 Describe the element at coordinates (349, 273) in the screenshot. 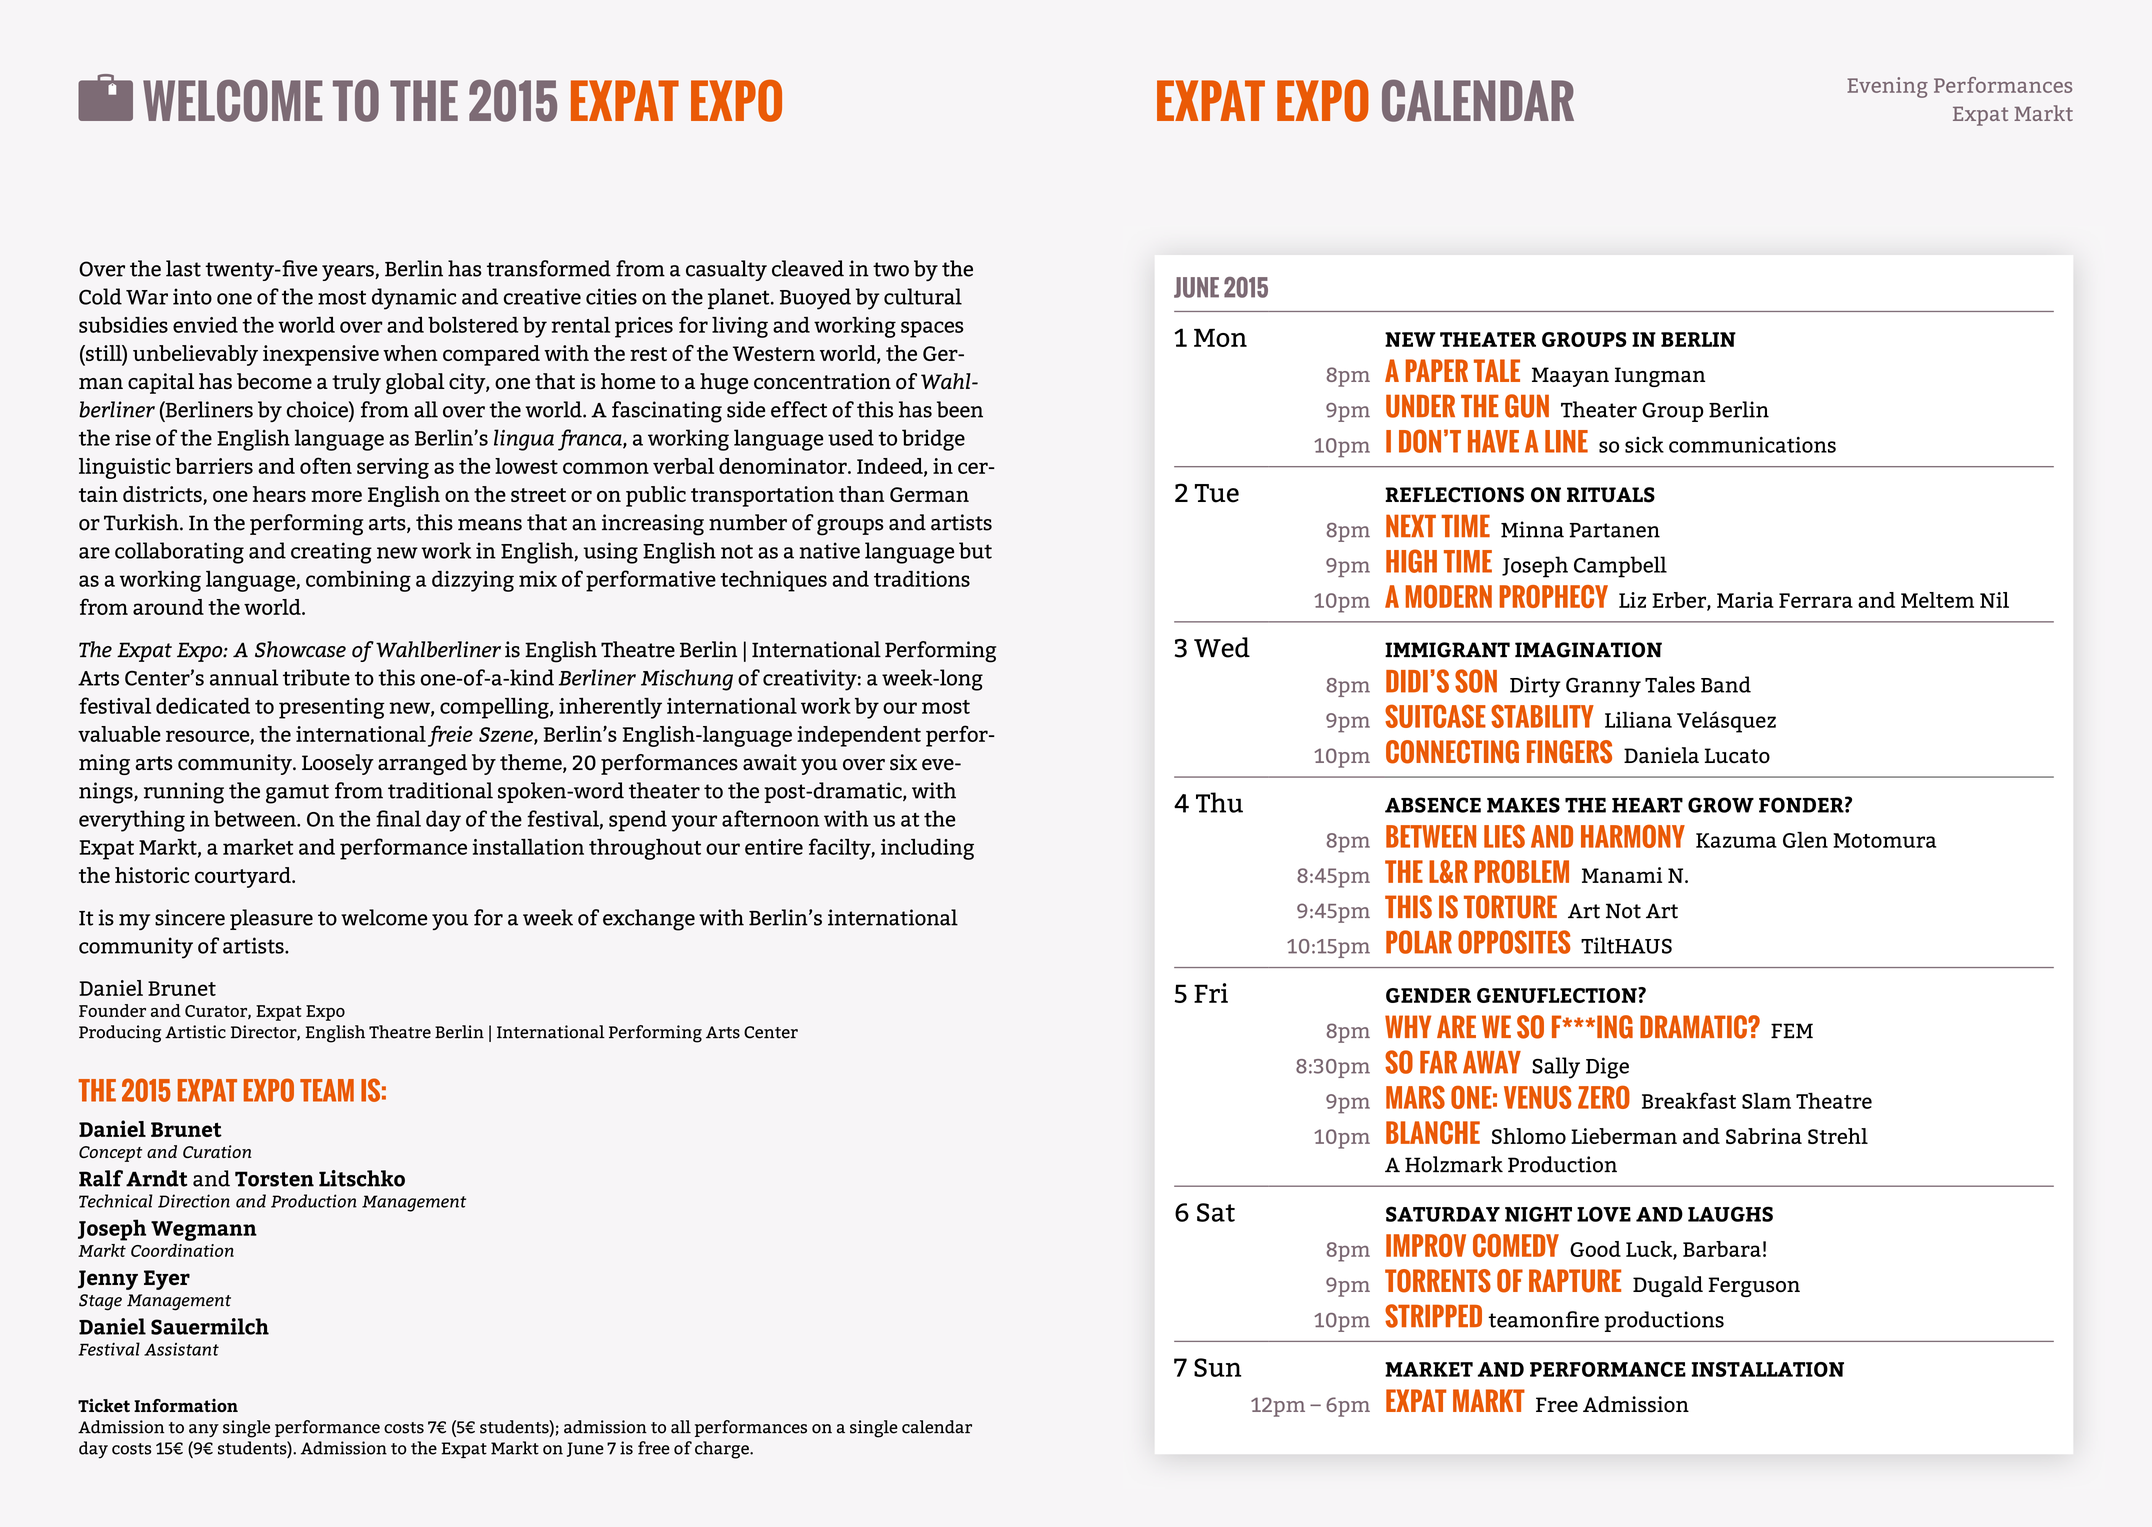

I see `years` at that location.
